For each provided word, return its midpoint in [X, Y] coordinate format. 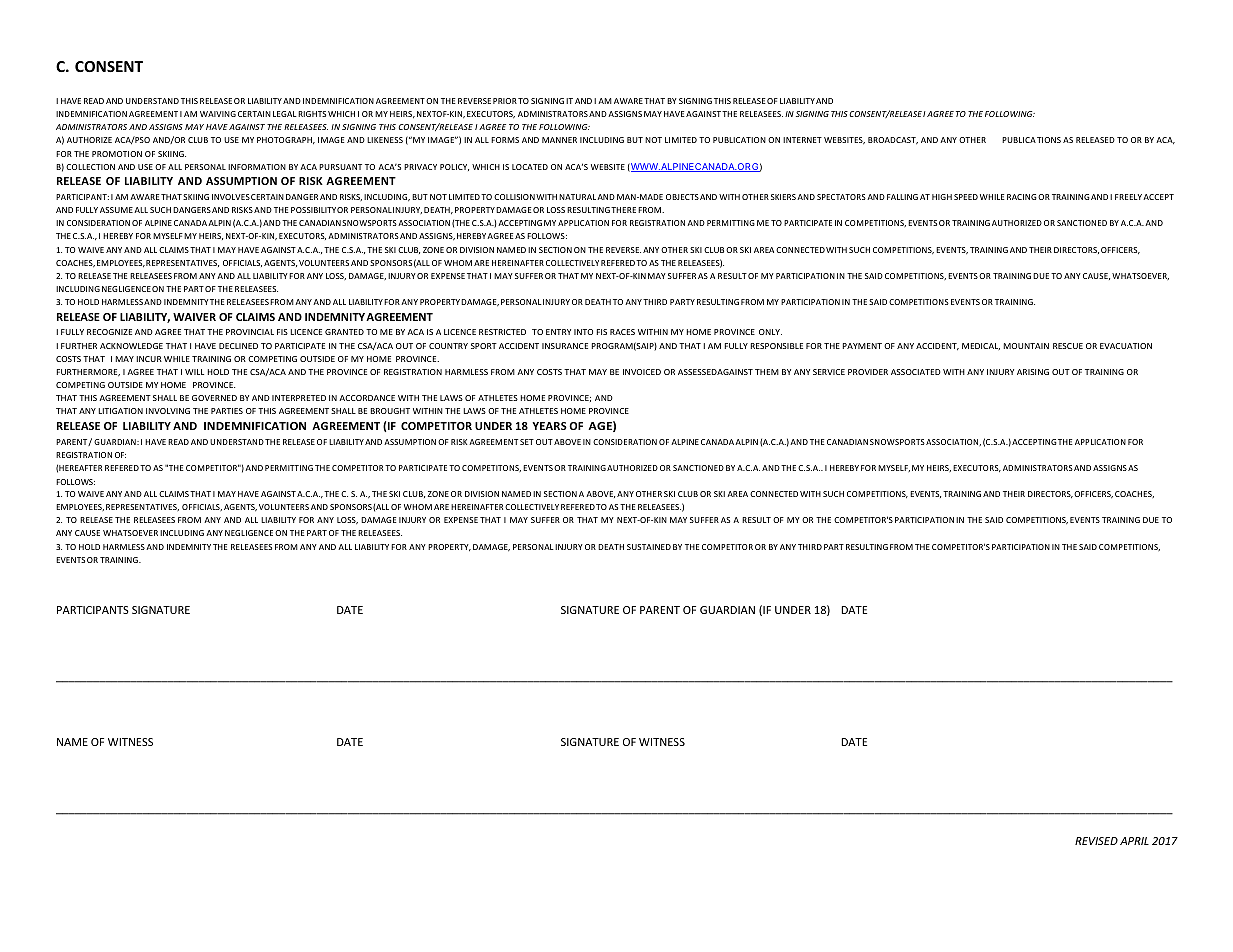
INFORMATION [257, 167]
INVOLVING [168, 411]
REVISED [1096, 841]
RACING [1022, 197]
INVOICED [642, 372]
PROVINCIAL [250, 332]
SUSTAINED [649, 547]
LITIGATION [121, 411]
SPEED [966, 197]
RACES [622, 332]
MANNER [559, 140]
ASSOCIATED [916, 372]
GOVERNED [214, 398]
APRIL [1134, 841]
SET [527, 442]
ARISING [1033, 372]
